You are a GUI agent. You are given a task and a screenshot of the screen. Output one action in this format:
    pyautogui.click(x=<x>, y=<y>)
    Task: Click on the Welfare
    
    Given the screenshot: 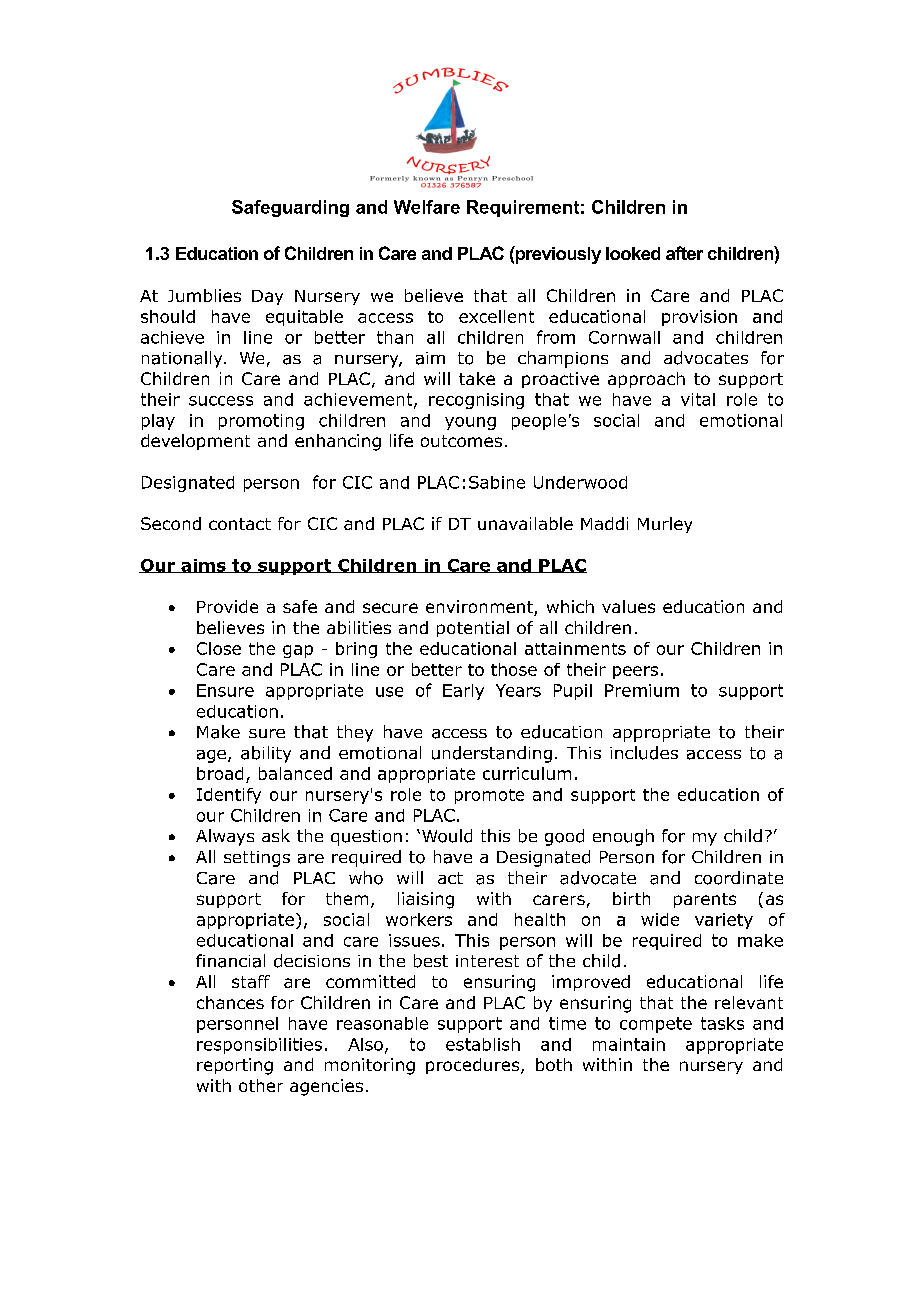 What is the action you would take?
    pyautogui.click(x=427, y=207)
